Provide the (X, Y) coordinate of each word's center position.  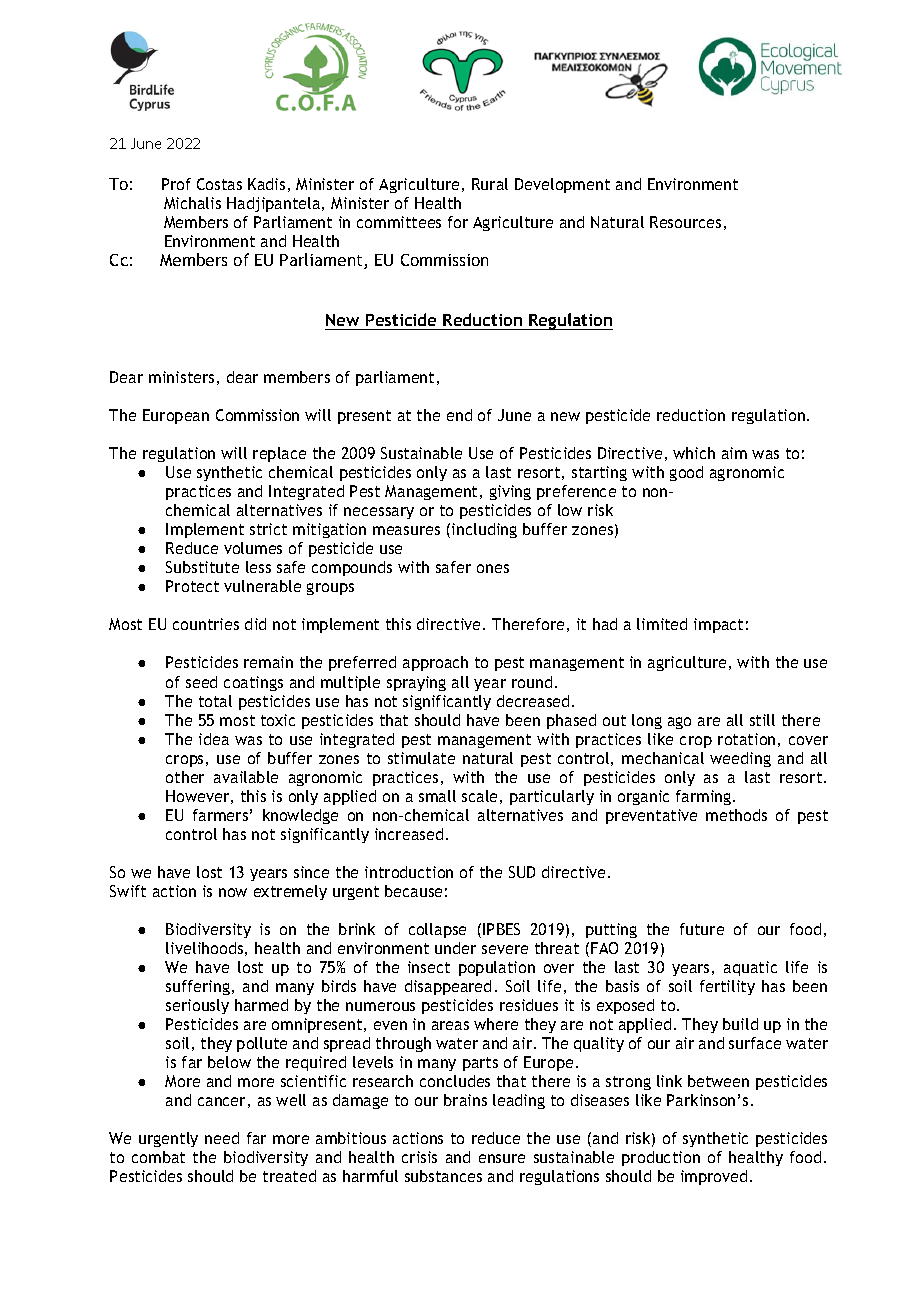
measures (406, 530)
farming (705, 797)
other (185, 777)
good (686, 473)
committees (399, 222)
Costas (219, 184)
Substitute (202, 567)
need (222, 1138)
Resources (685, 222)
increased (409, 834)
